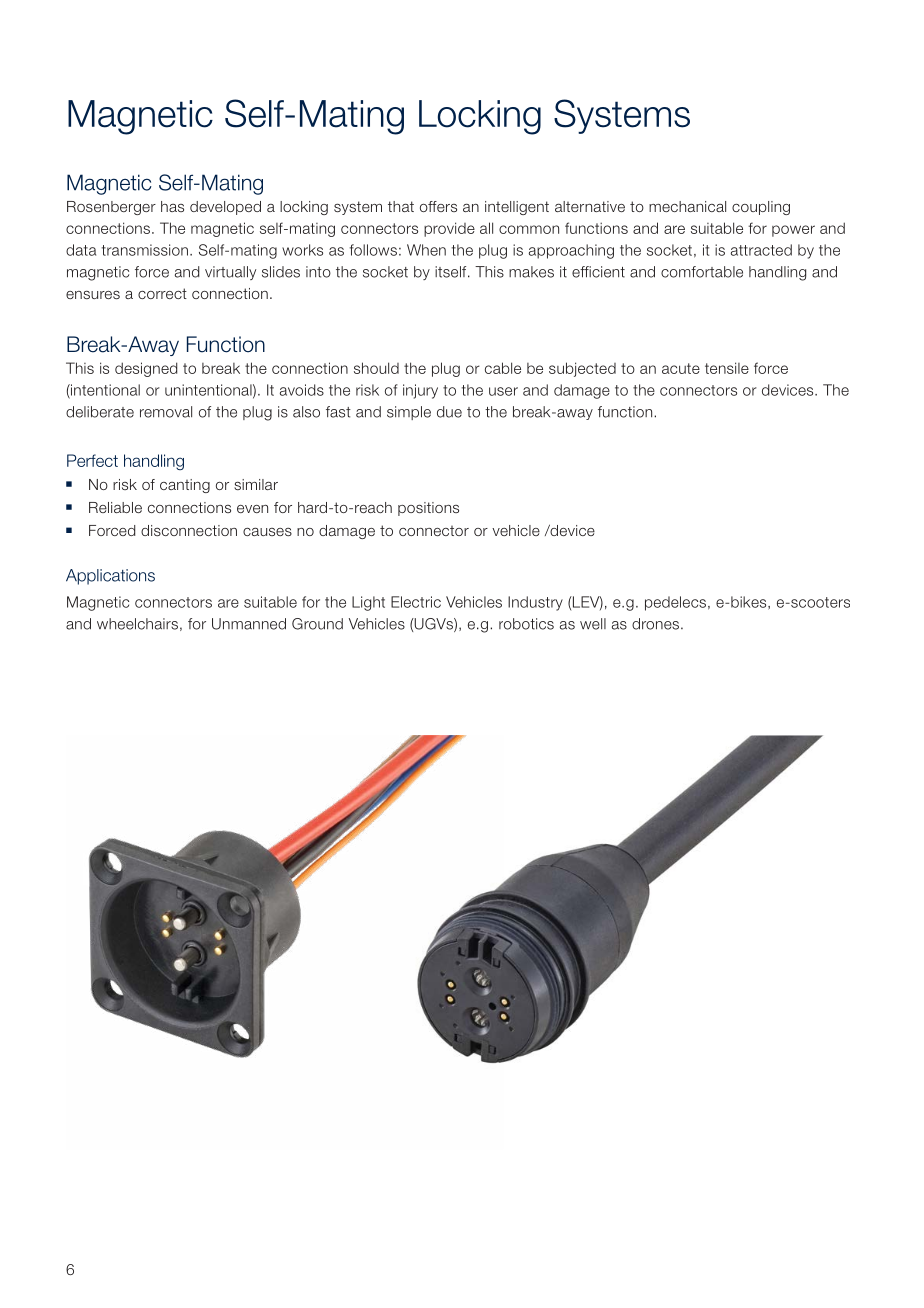 The image size is (924, 1308). Describe the element at coordinates (449, 229) in the image. I see `provide` at that location.
